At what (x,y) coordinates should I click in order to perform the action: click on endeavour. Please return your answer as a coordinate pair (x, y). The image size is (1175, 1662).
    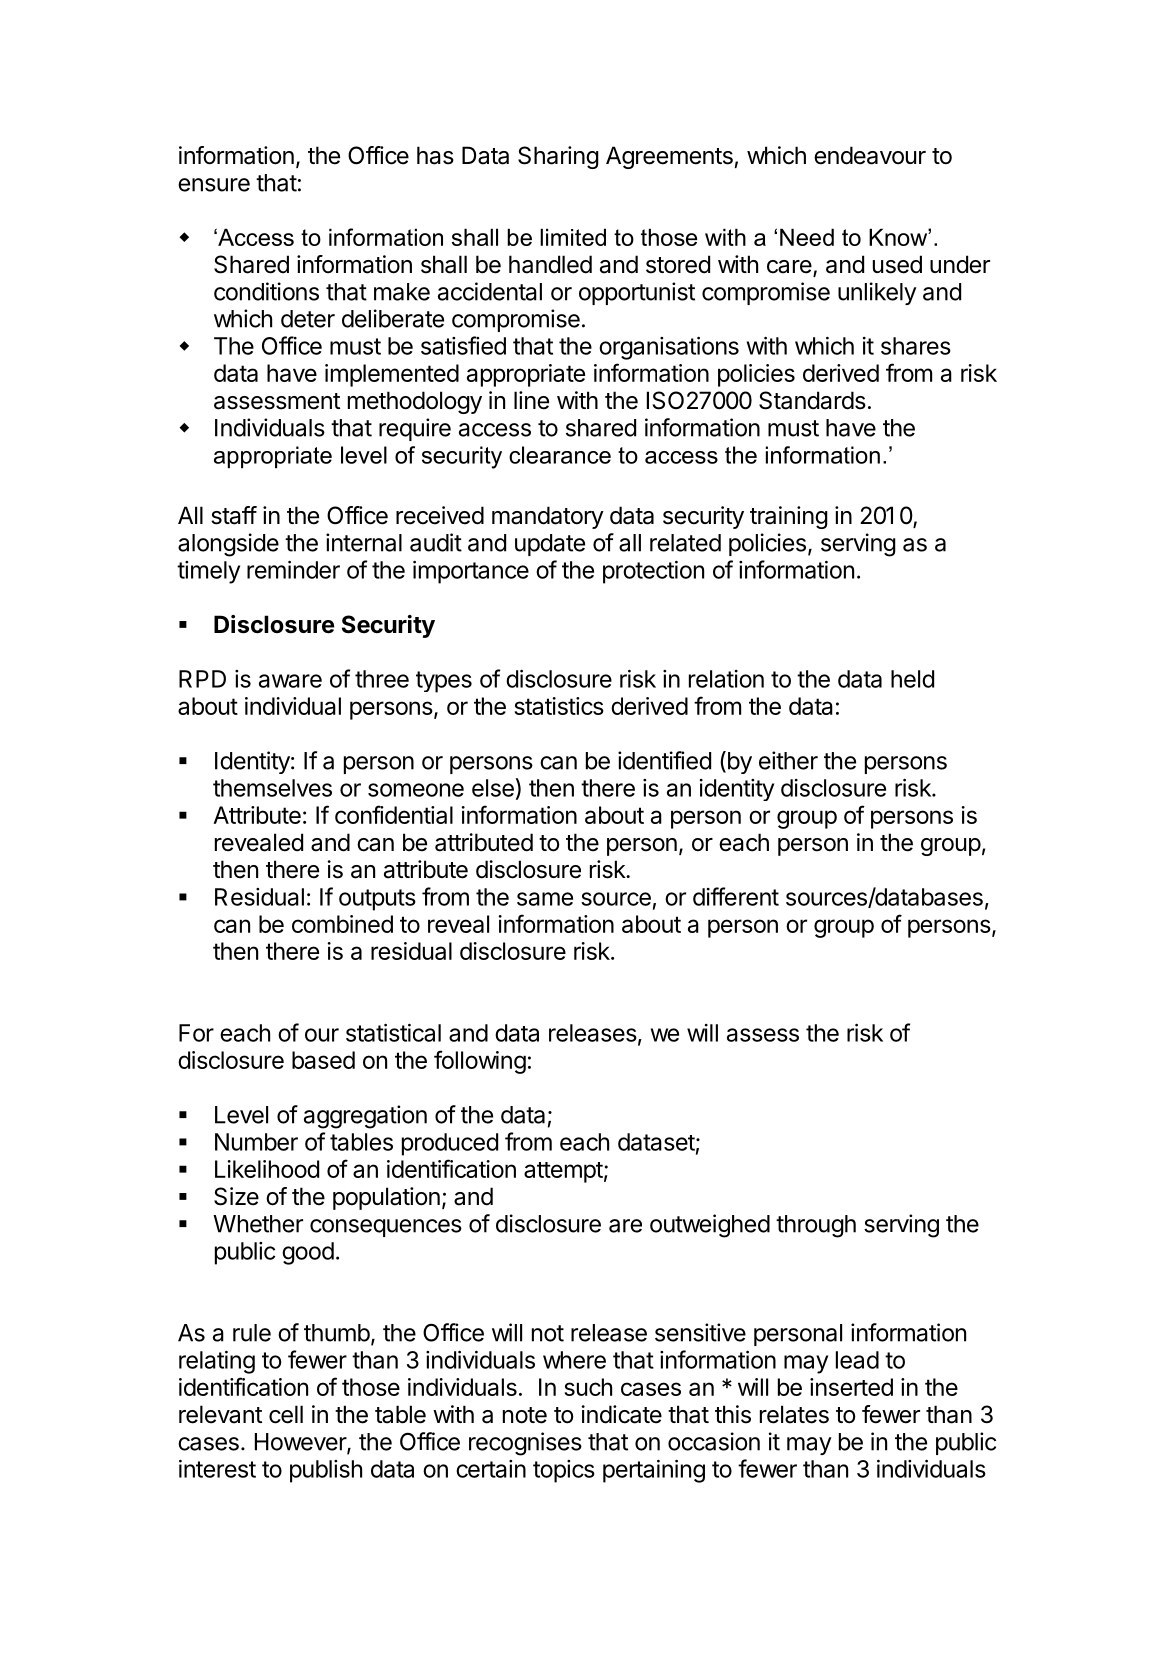
    Looking at the image, I should click on (870, 155).
